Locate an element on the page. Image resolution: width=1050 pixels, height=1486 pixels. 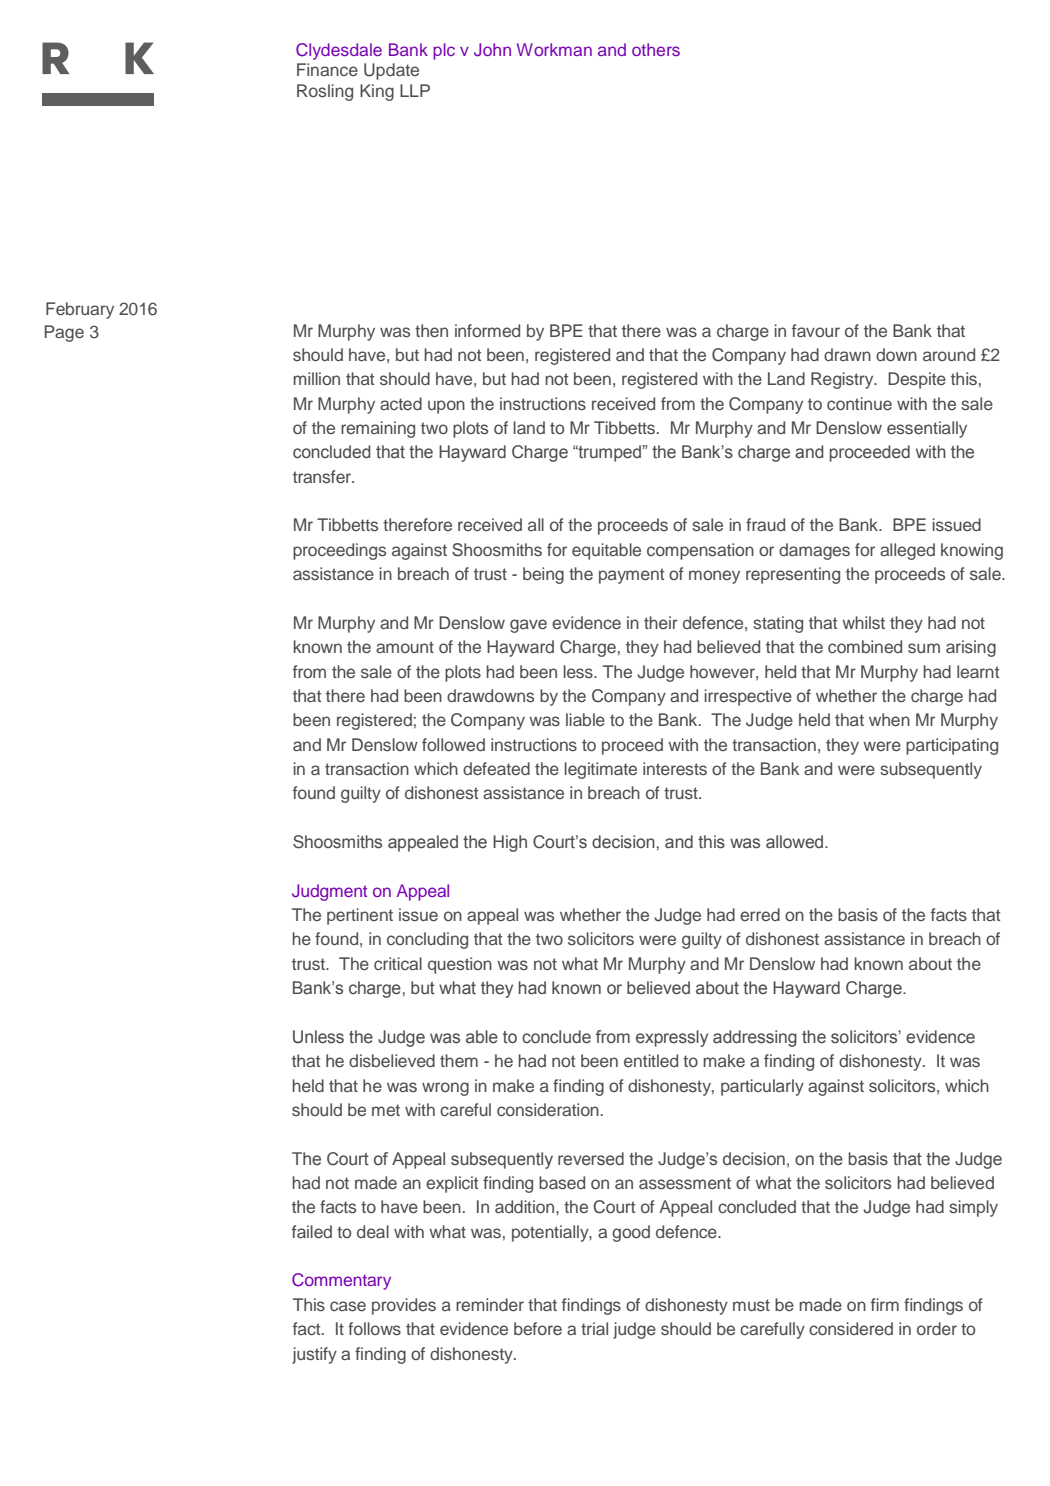
justify is located at coordinates (314, 1355).
